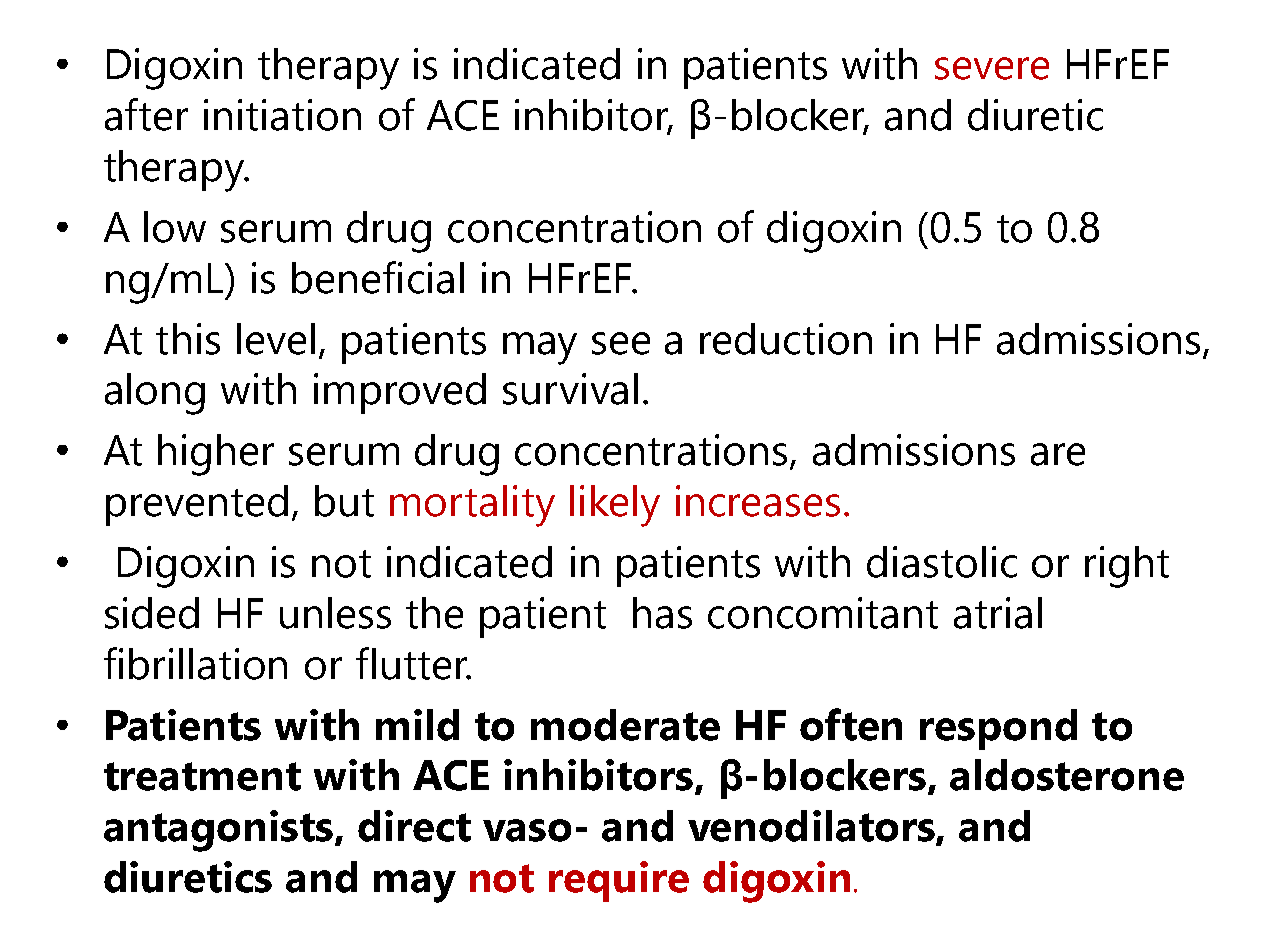  I want to click on initiation, so click(282, 115).
